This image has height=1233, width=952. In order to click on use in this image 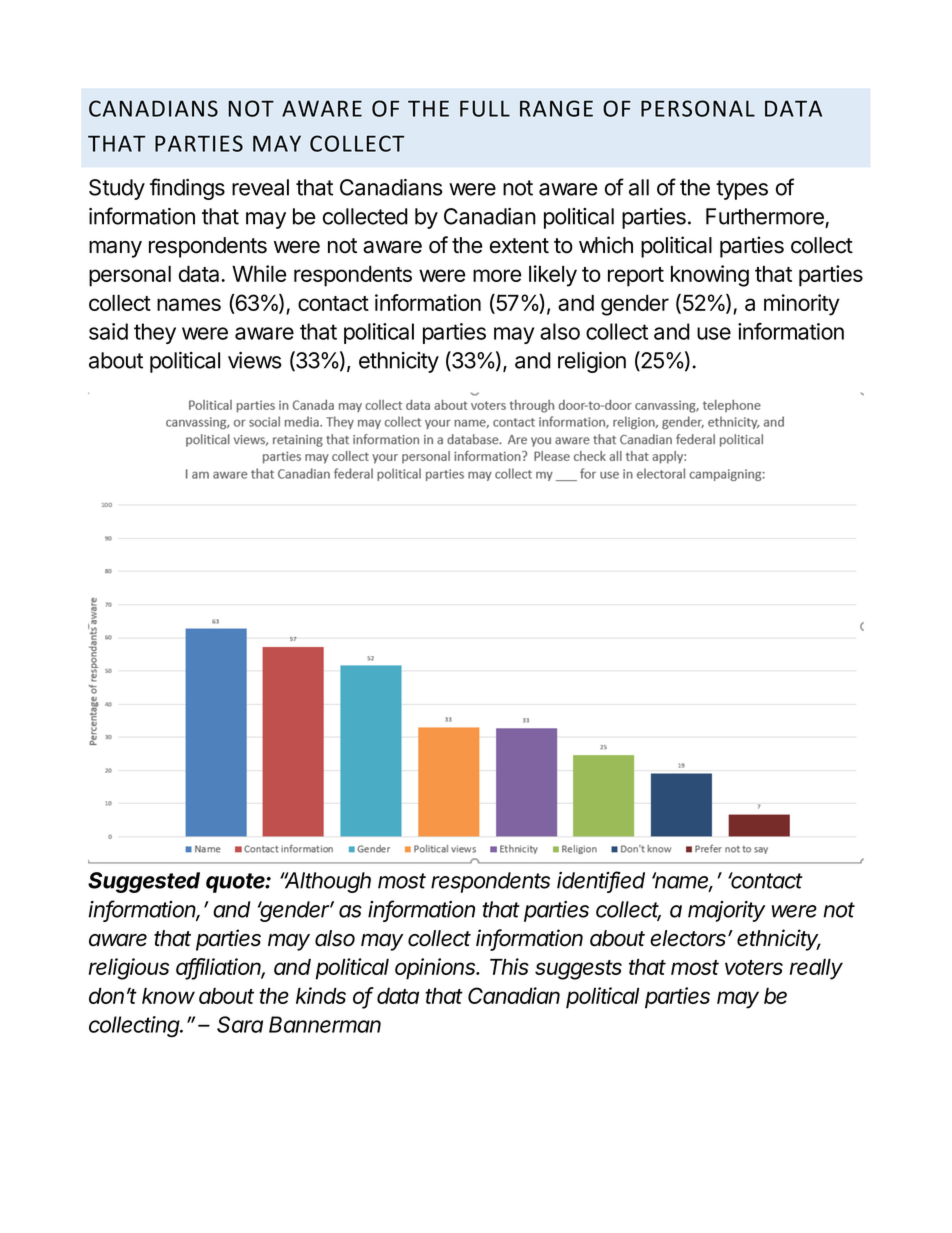, I will do `click(714, 333)`.
